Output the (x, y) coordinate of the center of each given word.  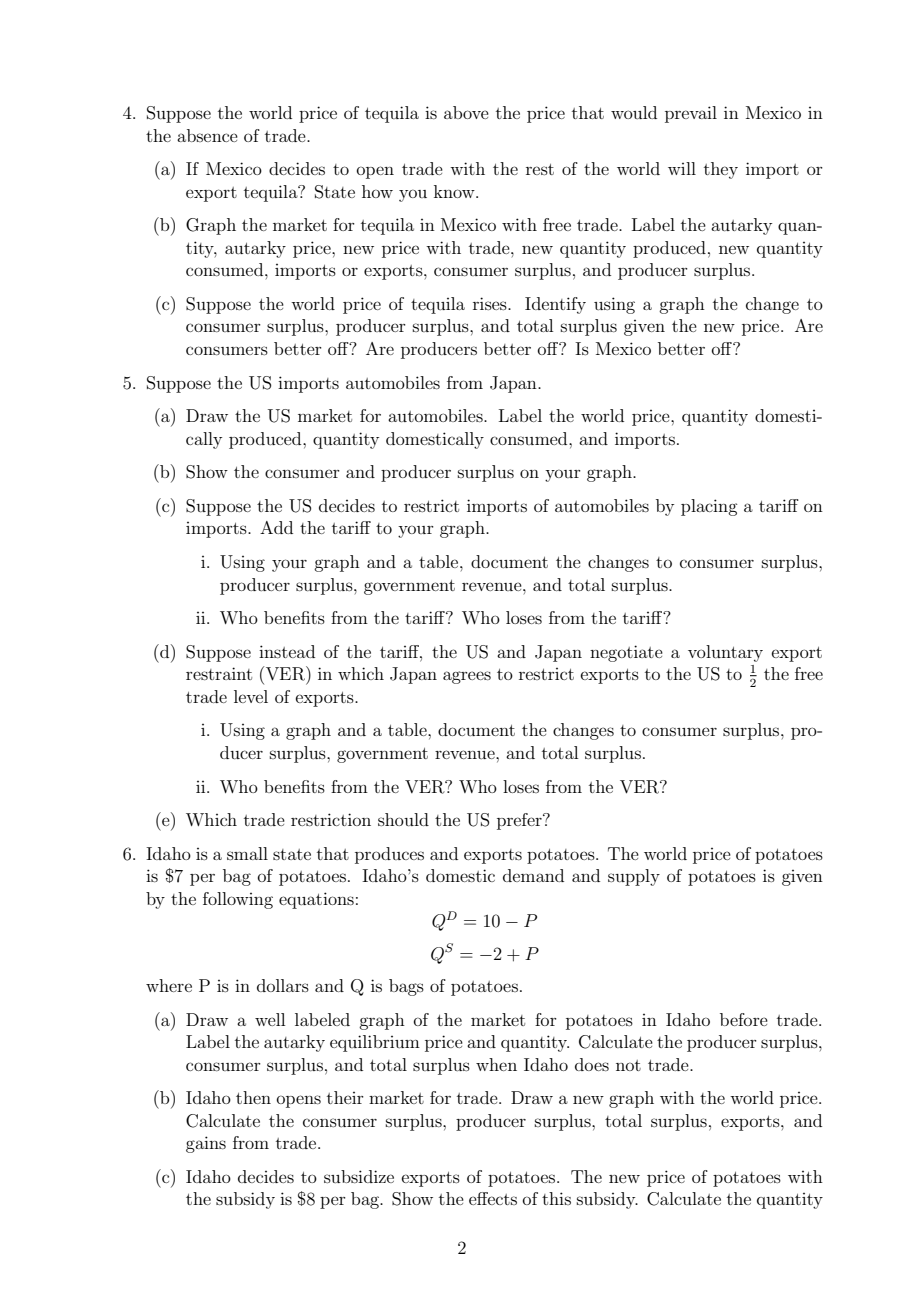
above (466, 112)
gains (206, 1144)
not (628, 1065)
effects (493, 1198)
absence (207, 135)
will (682, 168)
